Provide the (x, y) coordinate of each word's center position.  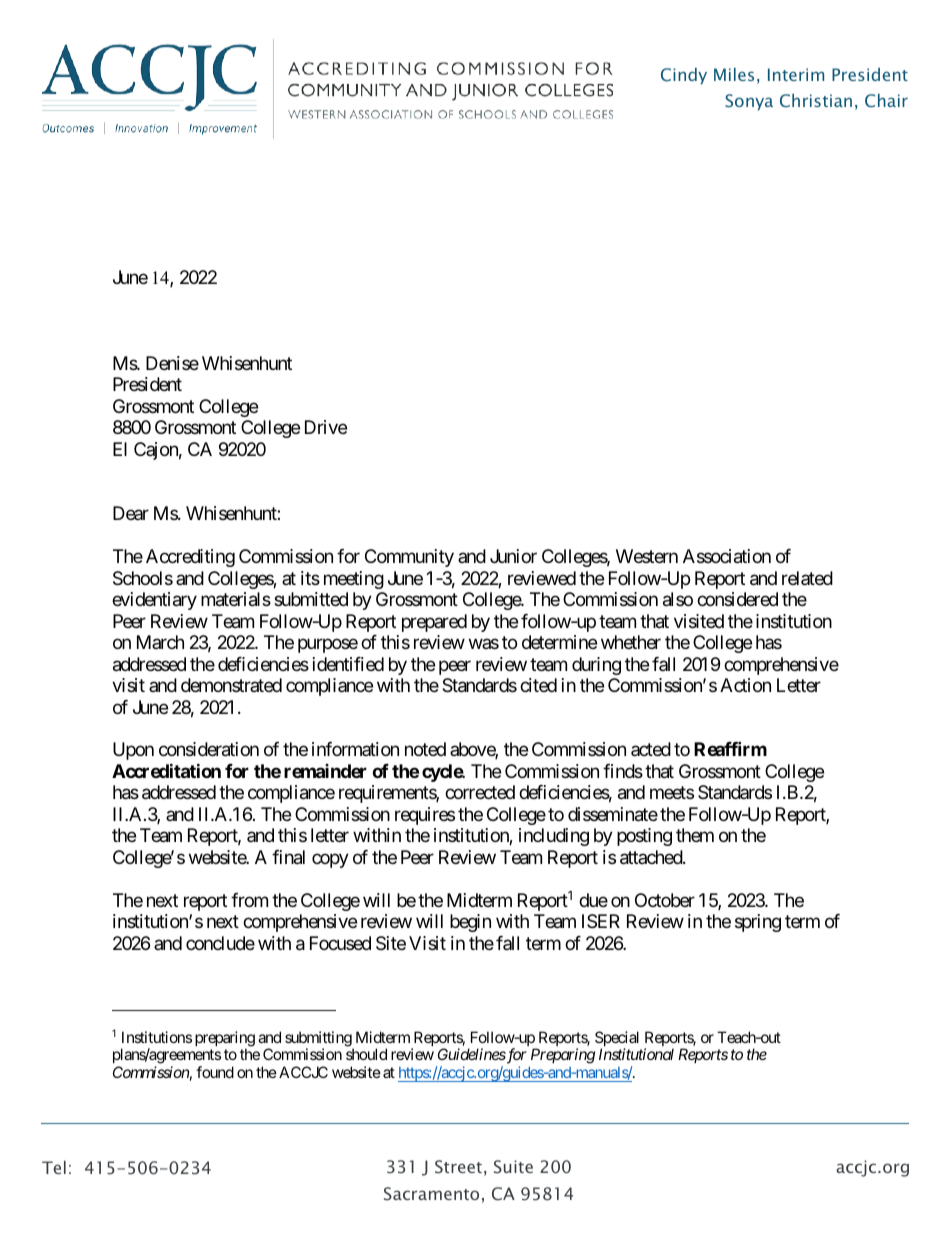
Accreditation (166, 770)
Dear (131, 513)
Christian (816, 101)
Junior (513, 556)
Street (458, 1167)
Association (727, 556)
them (695, 835)
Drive (326, 427)
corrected (480, 792)
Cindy (684, 76)
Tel (54, 1167)
